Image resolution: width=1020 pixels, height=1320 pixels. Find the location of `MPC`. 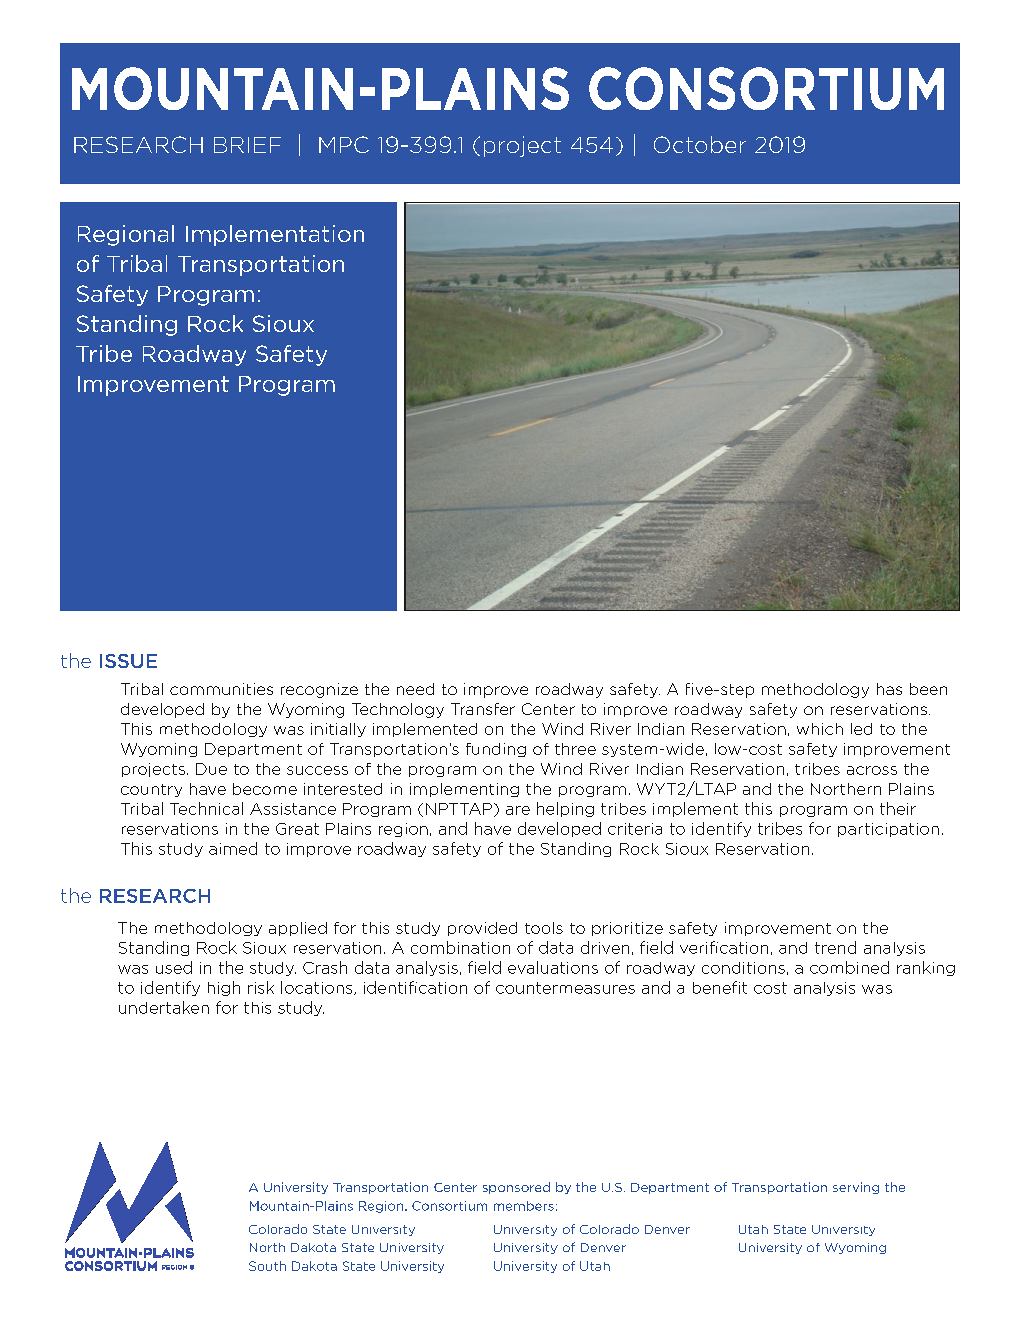

MPC is located at coordinates (344, 144).
